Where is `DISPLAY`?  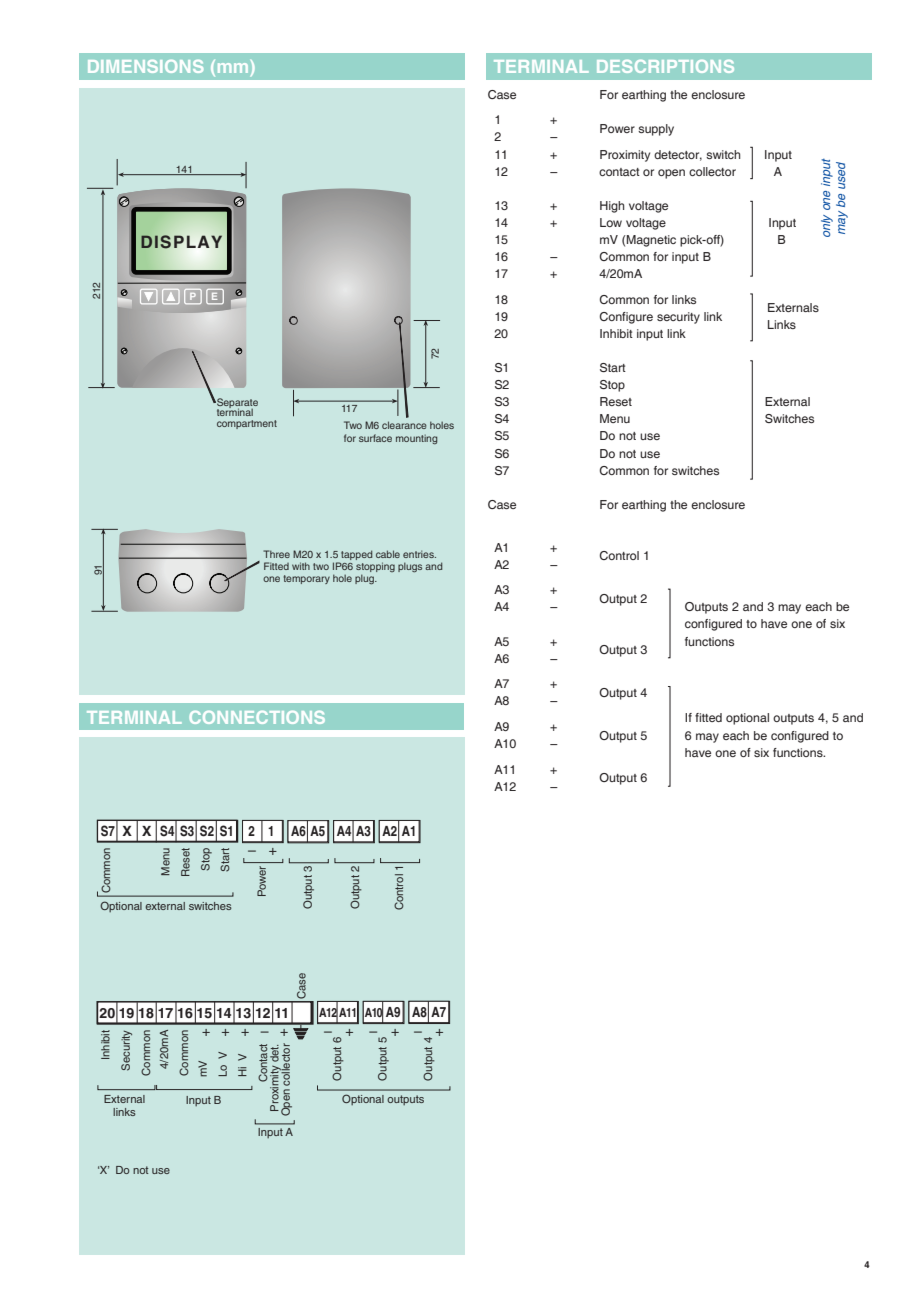 DISPLAY is located at coordinates (181, 242).
